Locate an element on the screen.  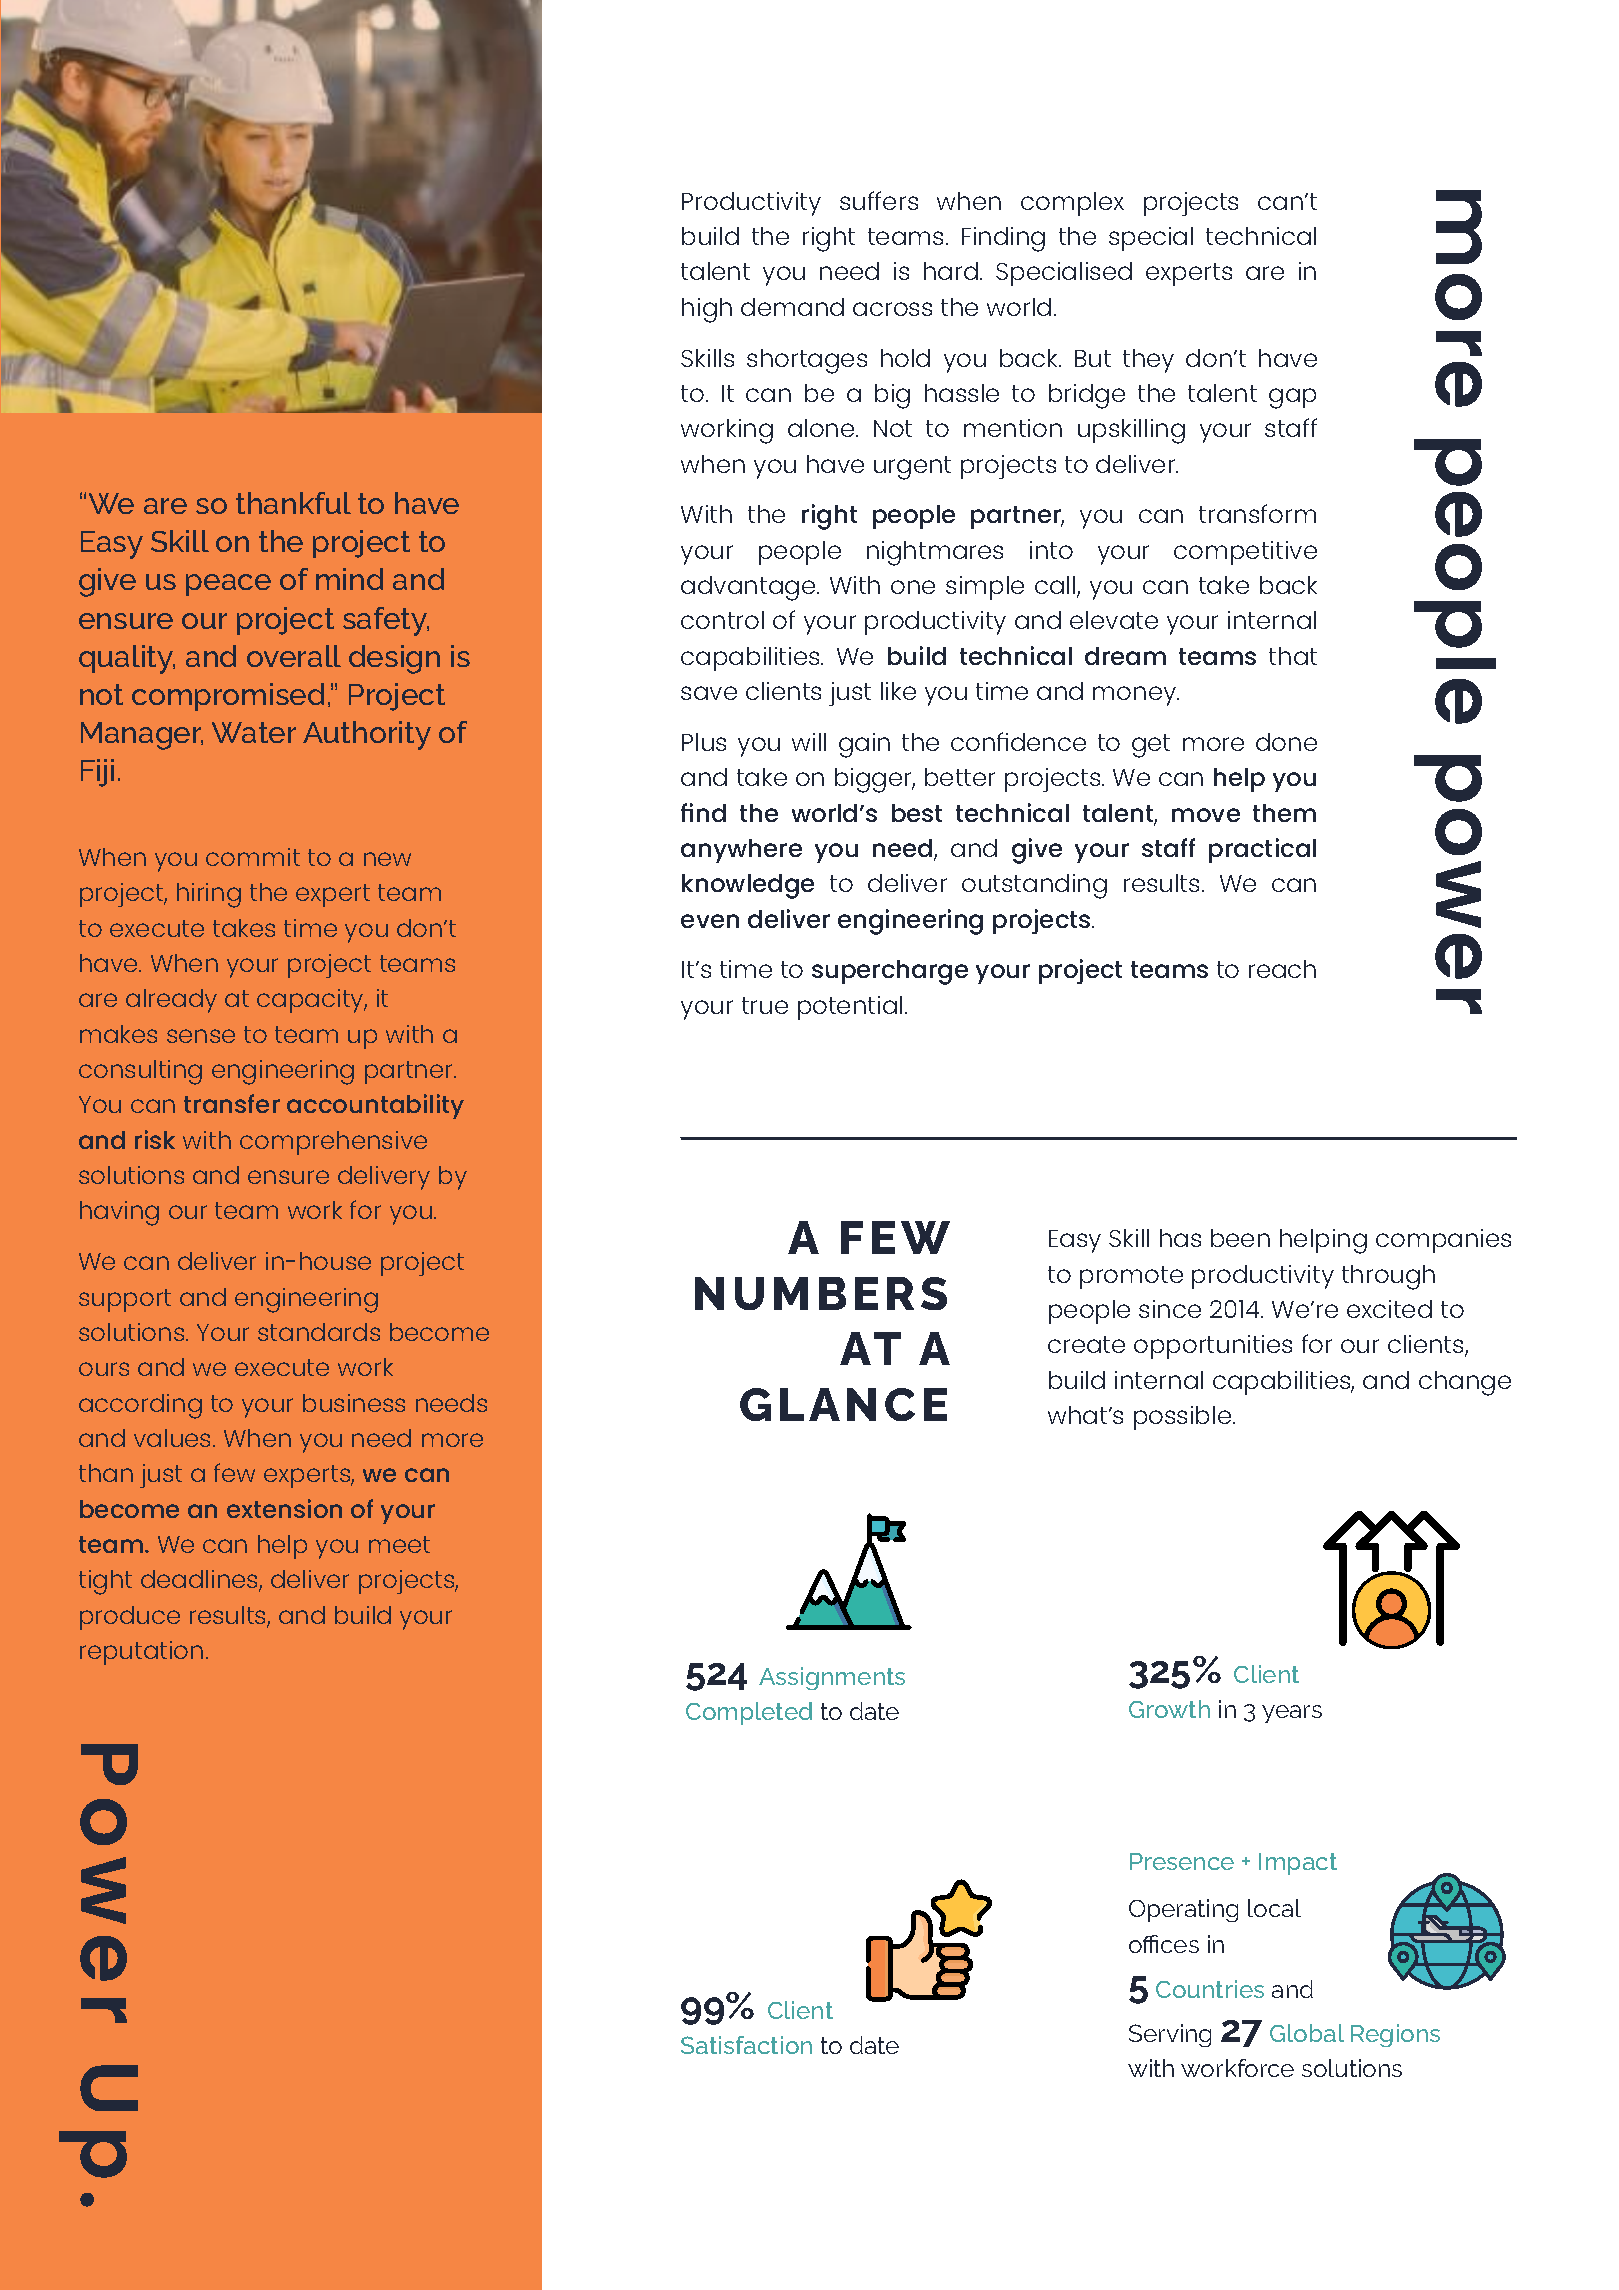
business is located at coordinates (354, 1403).
